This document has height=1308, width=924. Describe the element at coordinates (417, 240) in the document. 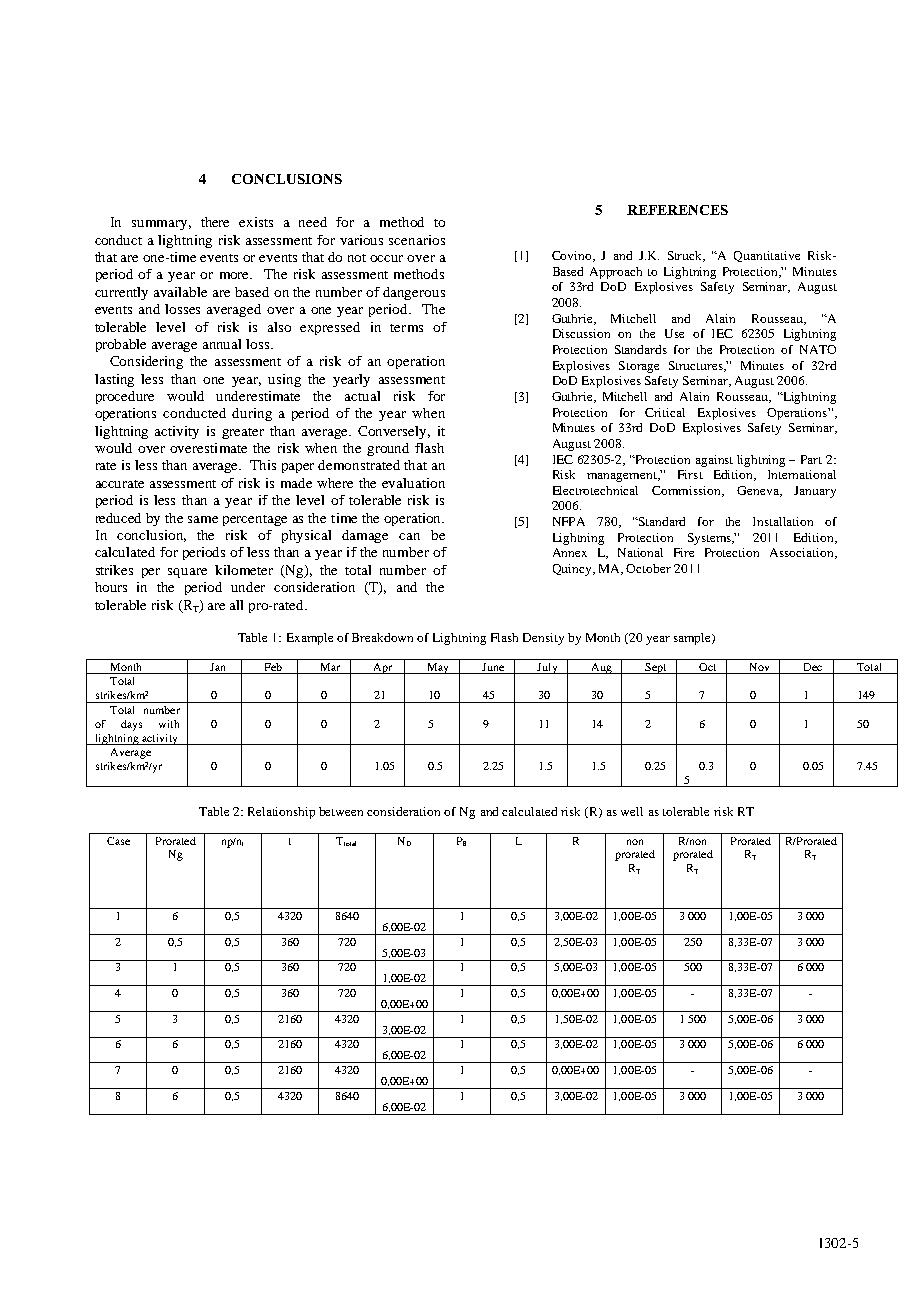

I see `scenarios` at that location.
